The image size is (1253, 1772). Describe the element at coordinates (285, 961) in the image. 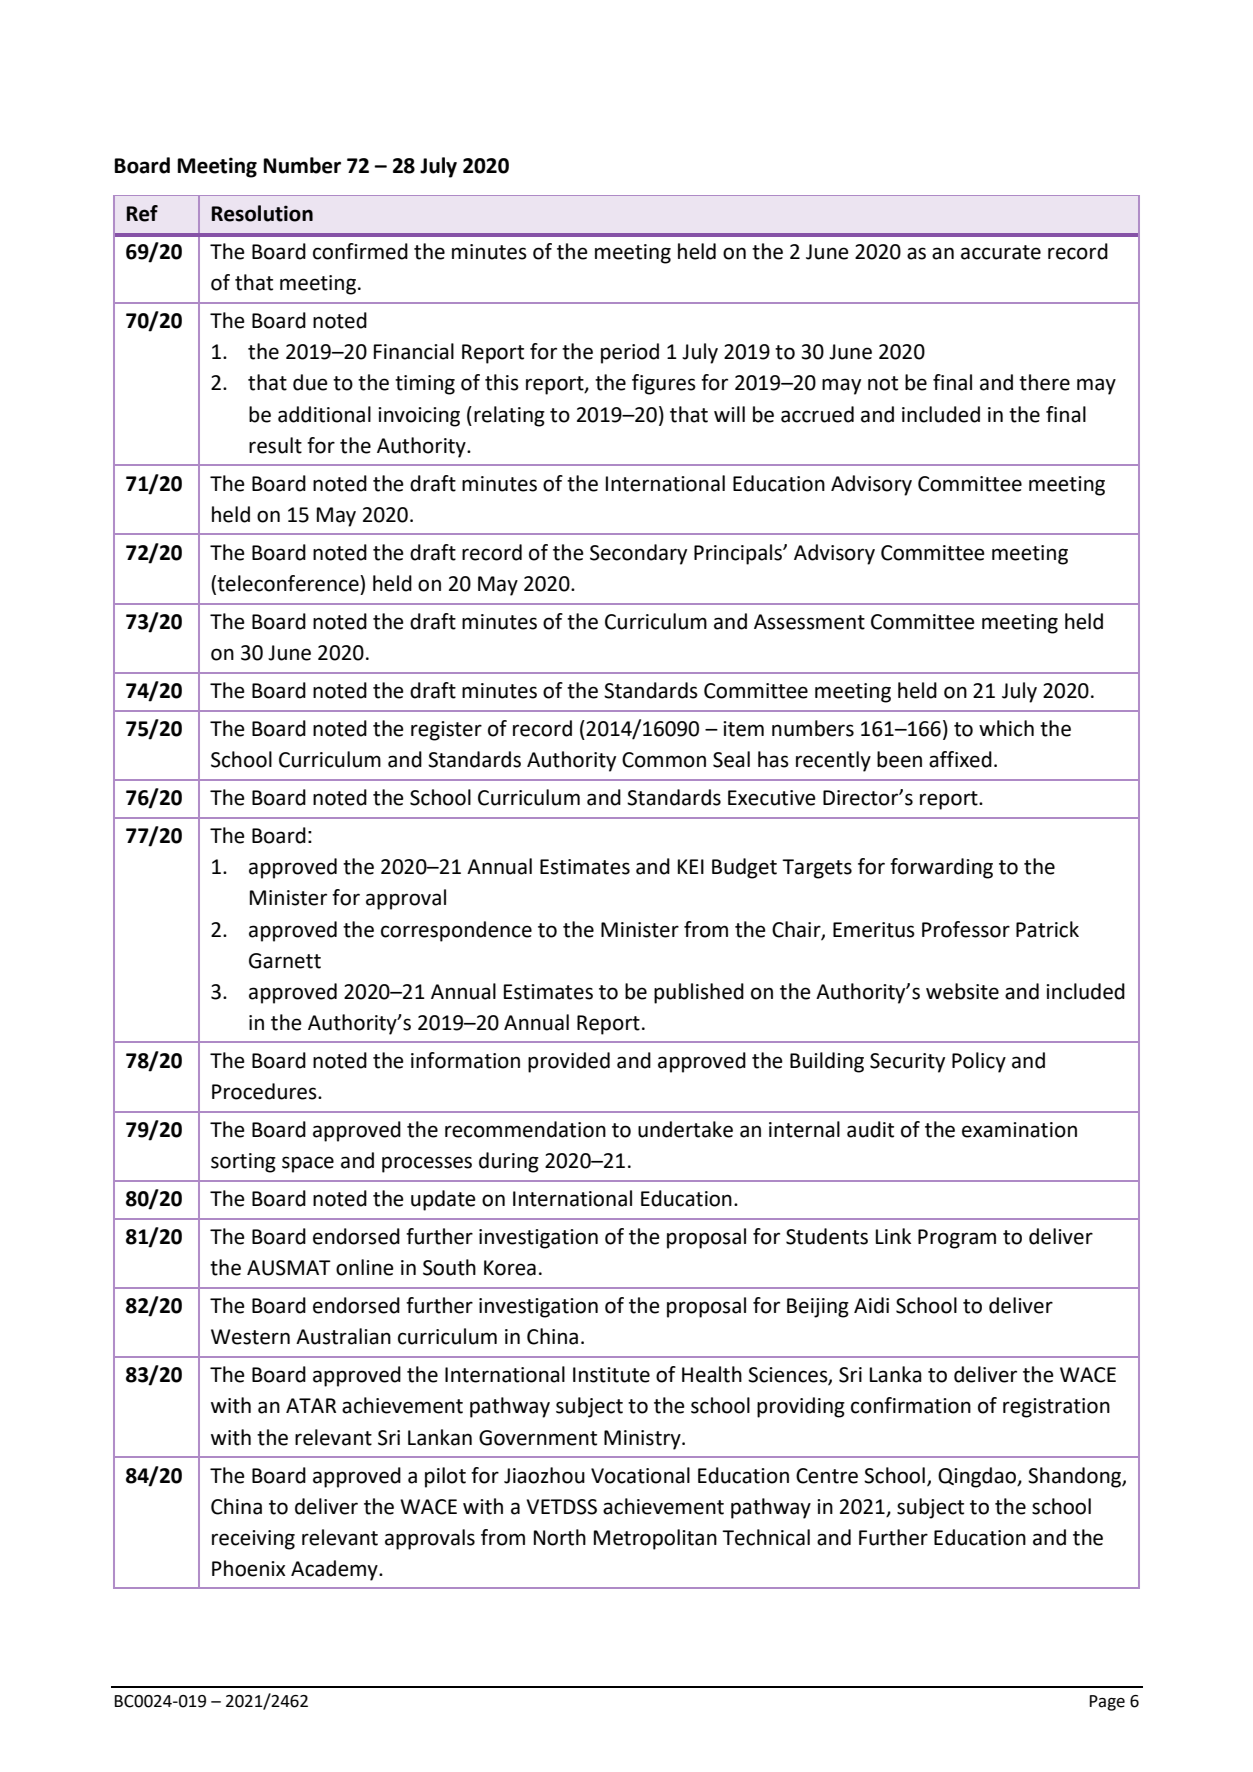

I see `Garnett` at that location.
